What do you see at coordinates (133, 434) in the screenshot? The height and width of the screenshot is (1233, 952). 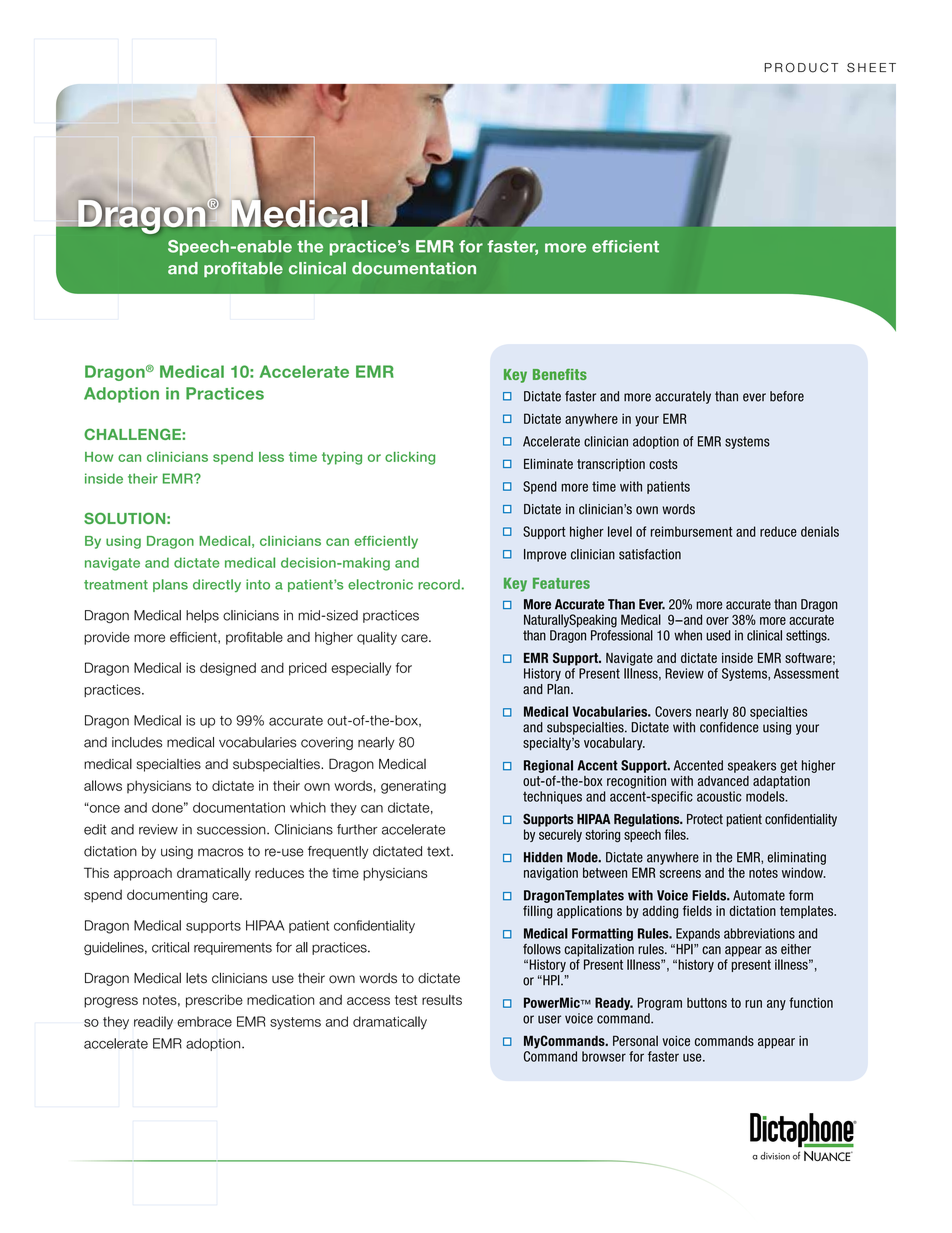 I see `CHALLENGE` at bounding box center [133, 434].
